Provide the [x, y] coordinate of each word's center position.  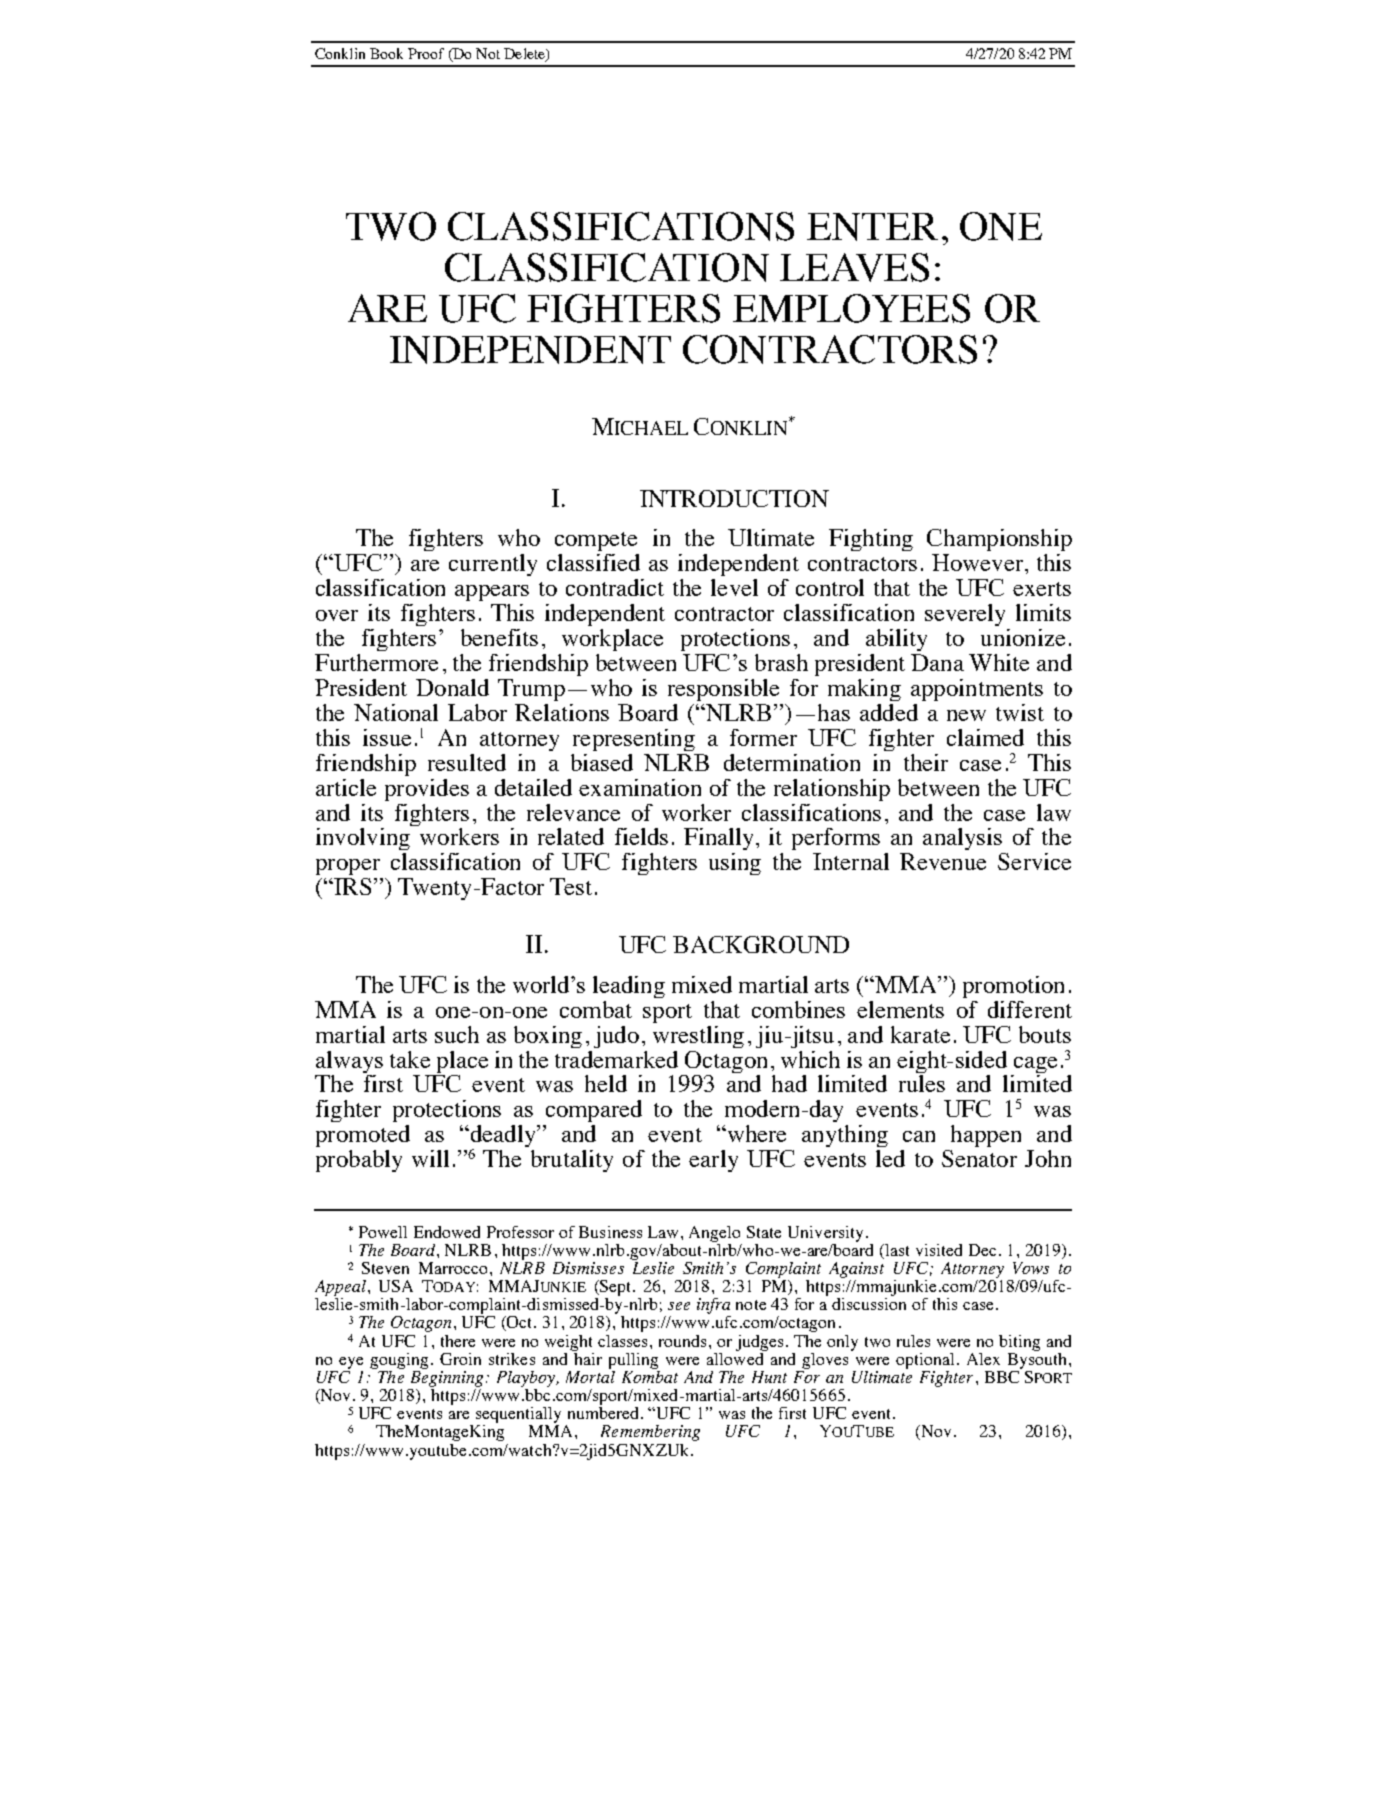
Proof [426, 53]
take [410, 1059]
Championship [999, 540]
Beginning [447, 1377]
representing [634, 740]
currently [493, 565]
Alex [983, 1359]
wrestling [698, 1037]
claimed [985, 737]
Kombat [650, 1375]
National [396, 712]
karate [920, 1034]
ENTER [872, 227]
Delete [526, 55]
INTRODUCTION [734, 498]
